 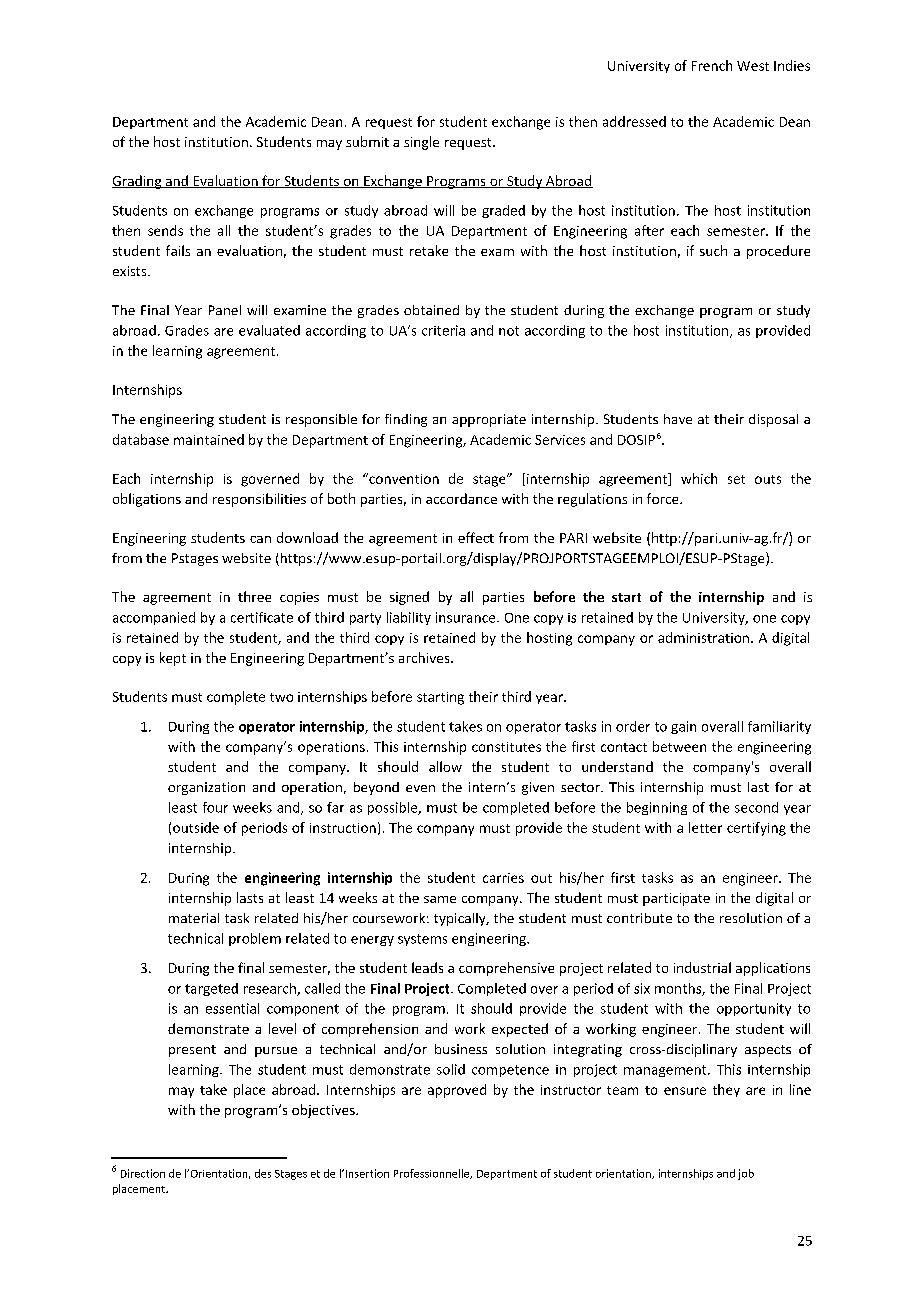 I want to click on systems, so click(x=422, y=940).
